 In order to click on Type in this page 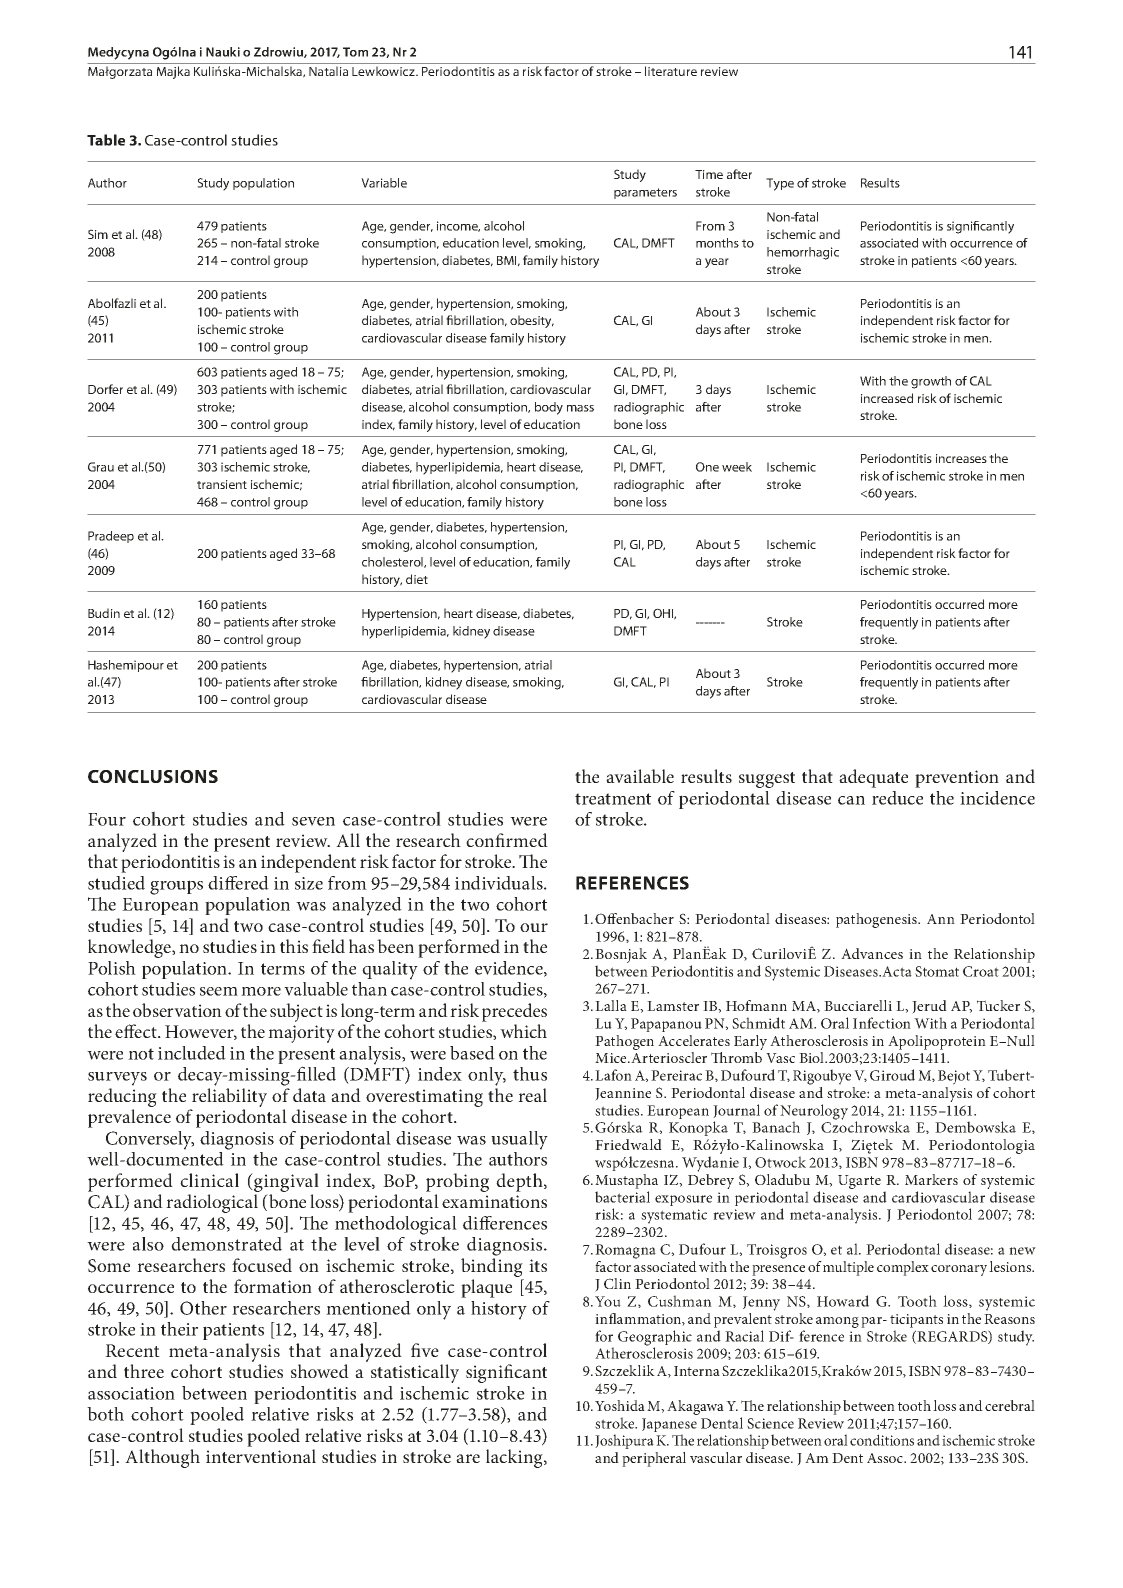, I will do `click(780, 184)`.
